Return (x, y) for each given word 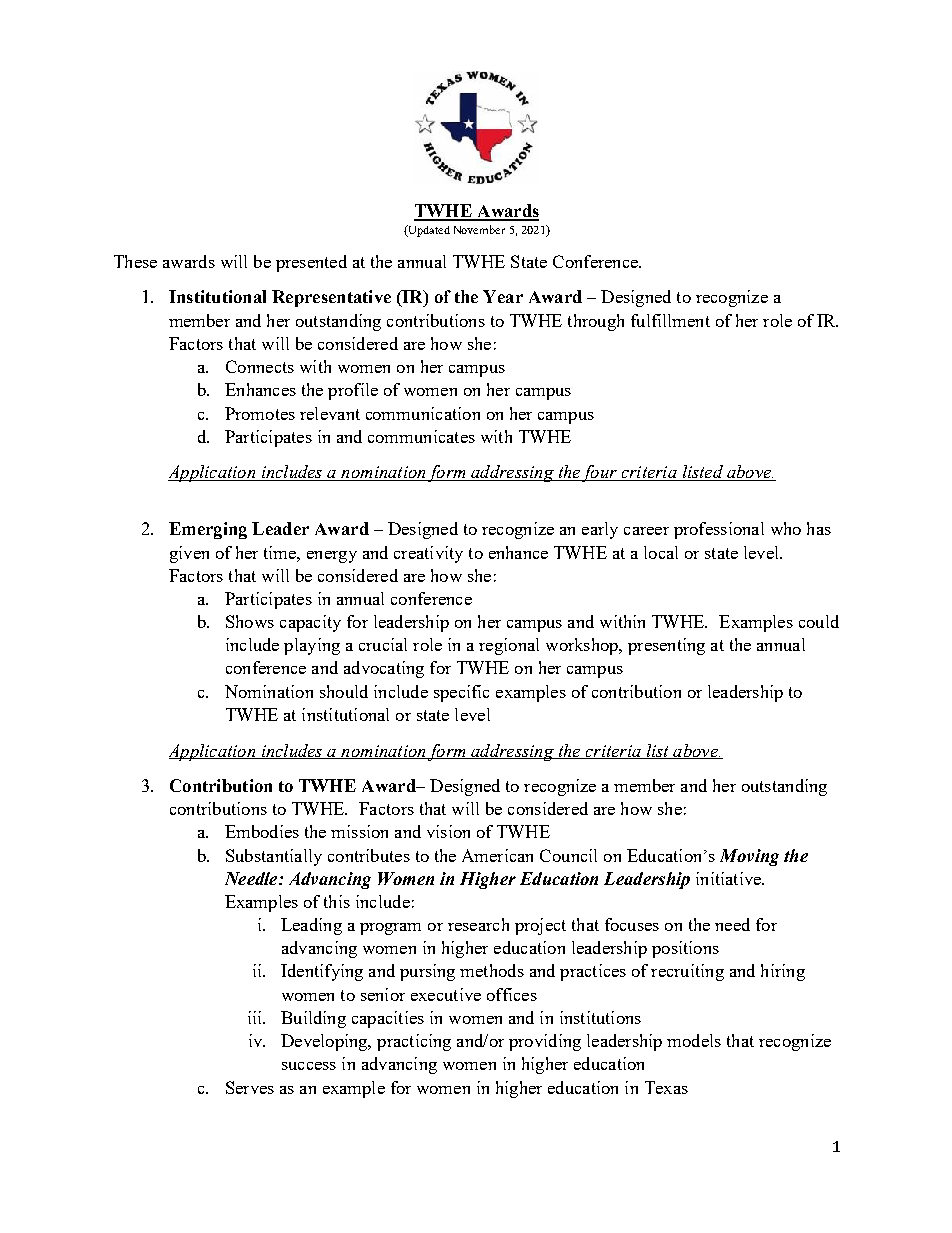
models (694, 1040)
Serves (250, 1087)
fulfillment (670, 320)
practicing (414, 1042)
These (135, 261)
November (479, 229)
